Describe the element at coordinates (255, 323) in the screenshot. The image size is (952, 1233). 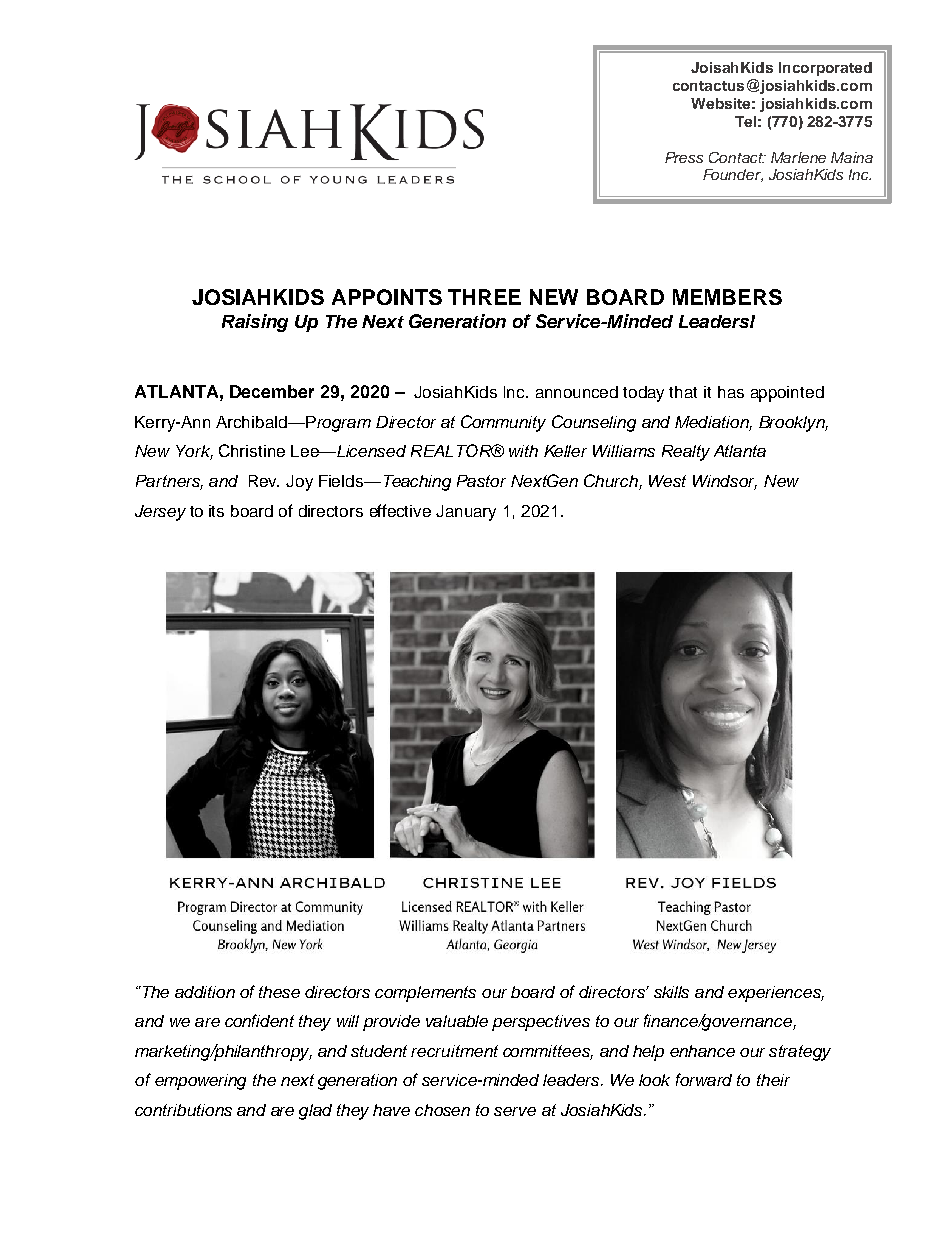
I see `Raising` at that location.
